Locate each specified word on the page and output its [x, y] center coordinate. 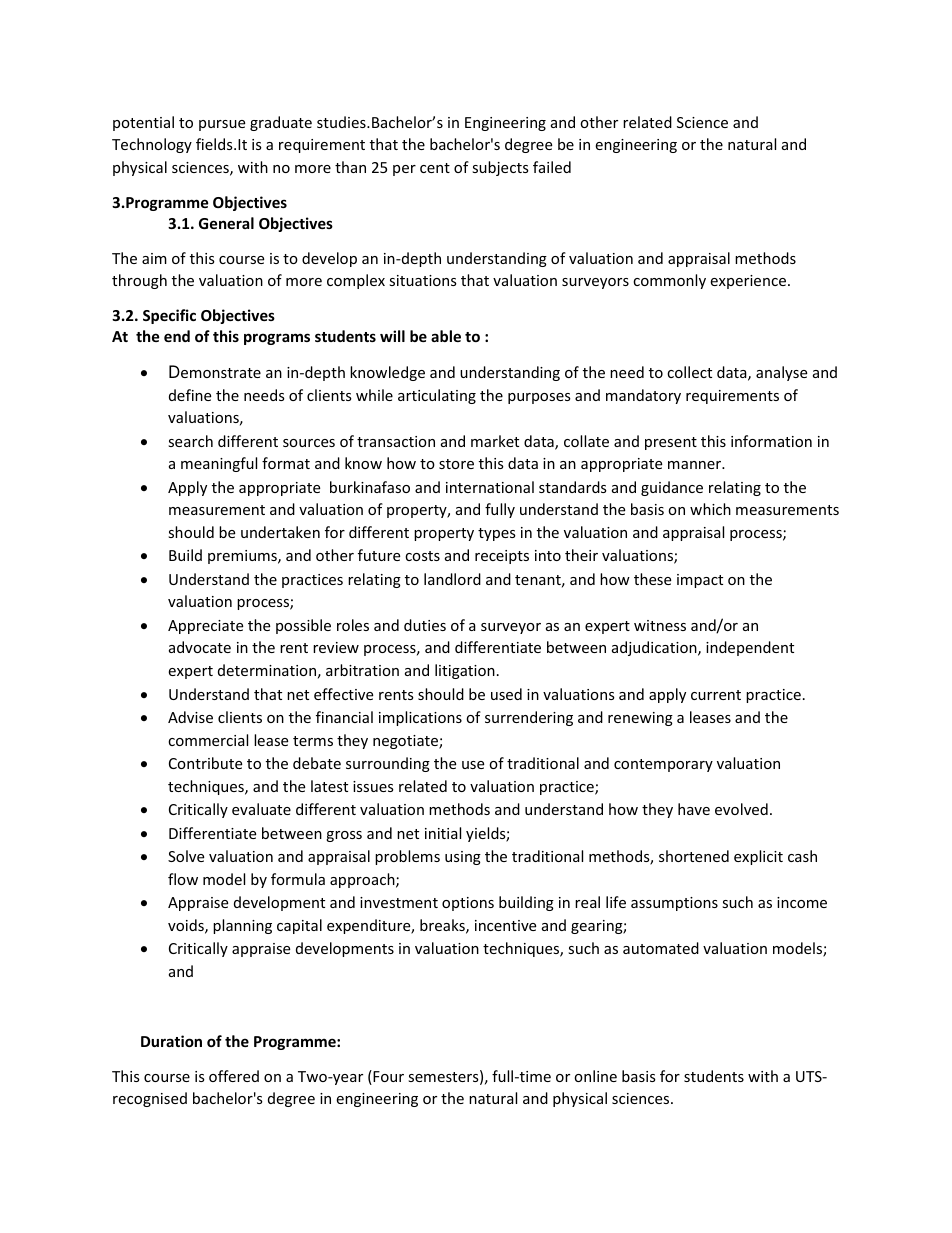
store [456, 464]
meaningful [219, 464]
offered [234, 1076]
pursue [222, 125]
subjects [500, 168]
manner [695, 465]
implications [420, 718]
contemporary [663, 765]
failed [552, 167]
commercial [208, 740]
